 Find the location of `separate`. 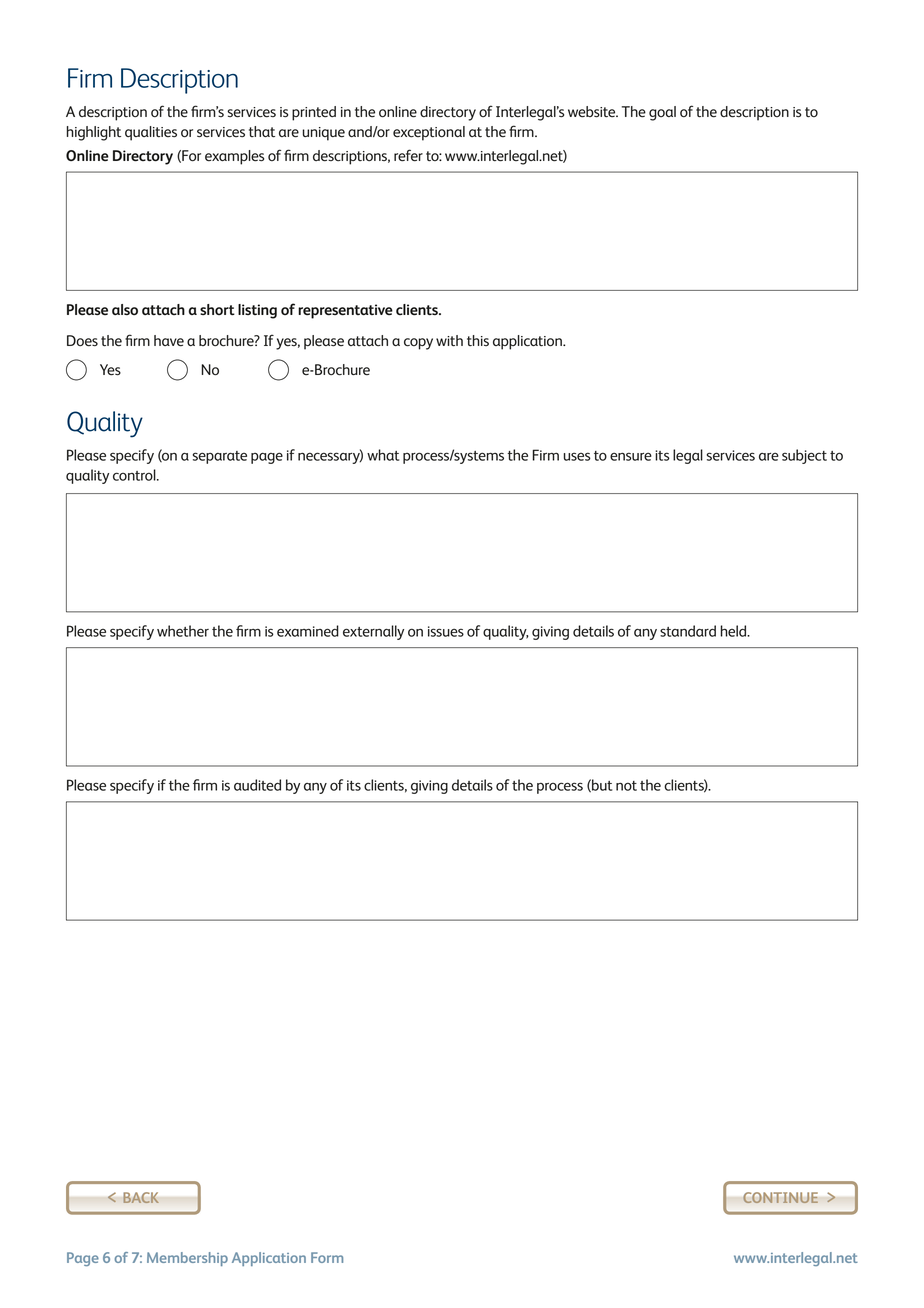

separate is located at coordinates (220, 457).
